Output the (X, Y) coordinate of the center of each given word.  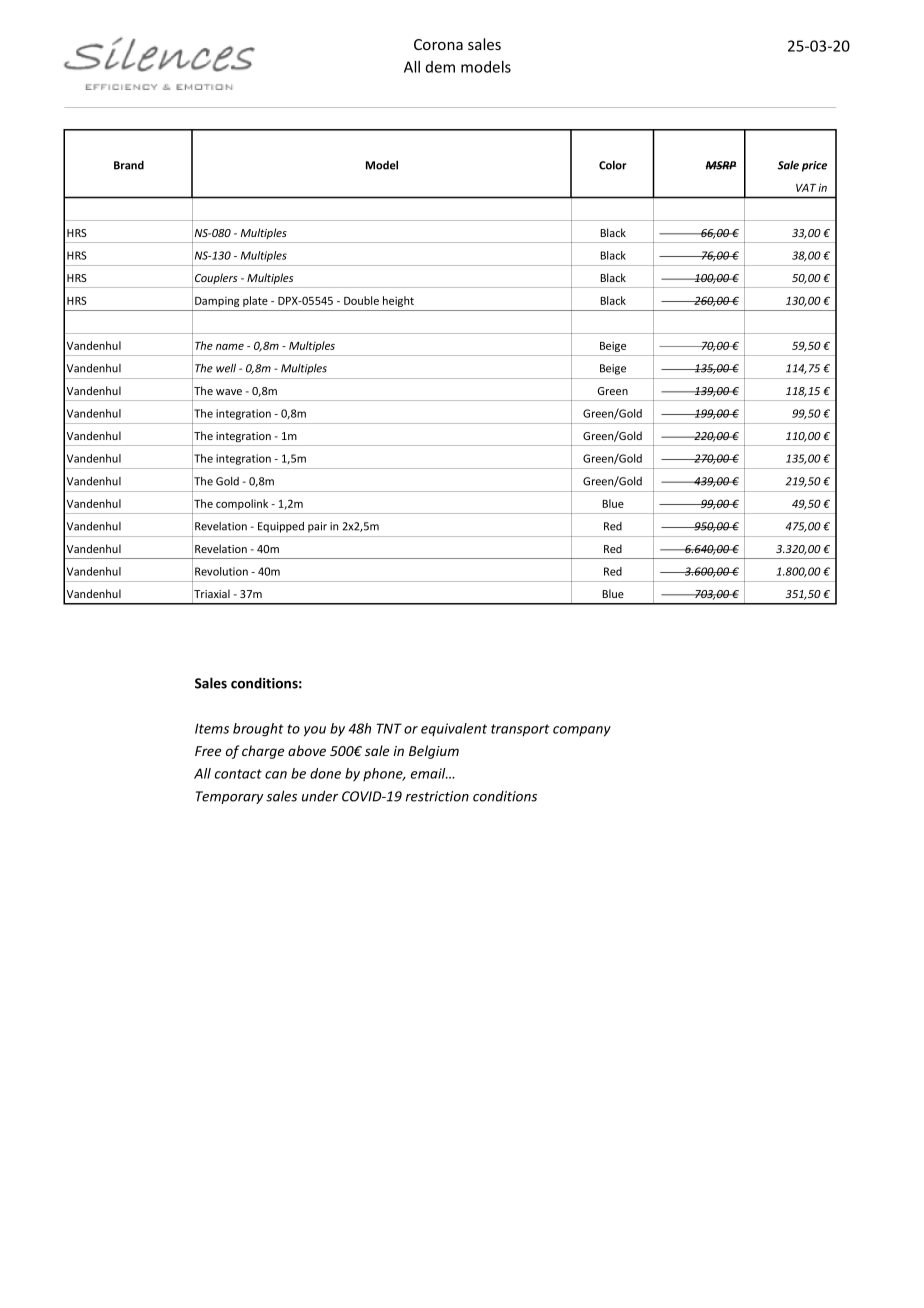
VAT (806, 188)
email (429, 773)
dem (440, 67)
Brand (129, 165)
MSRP (721, 165)
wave (229, 392)
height (398, 301)
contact (238, 774)
